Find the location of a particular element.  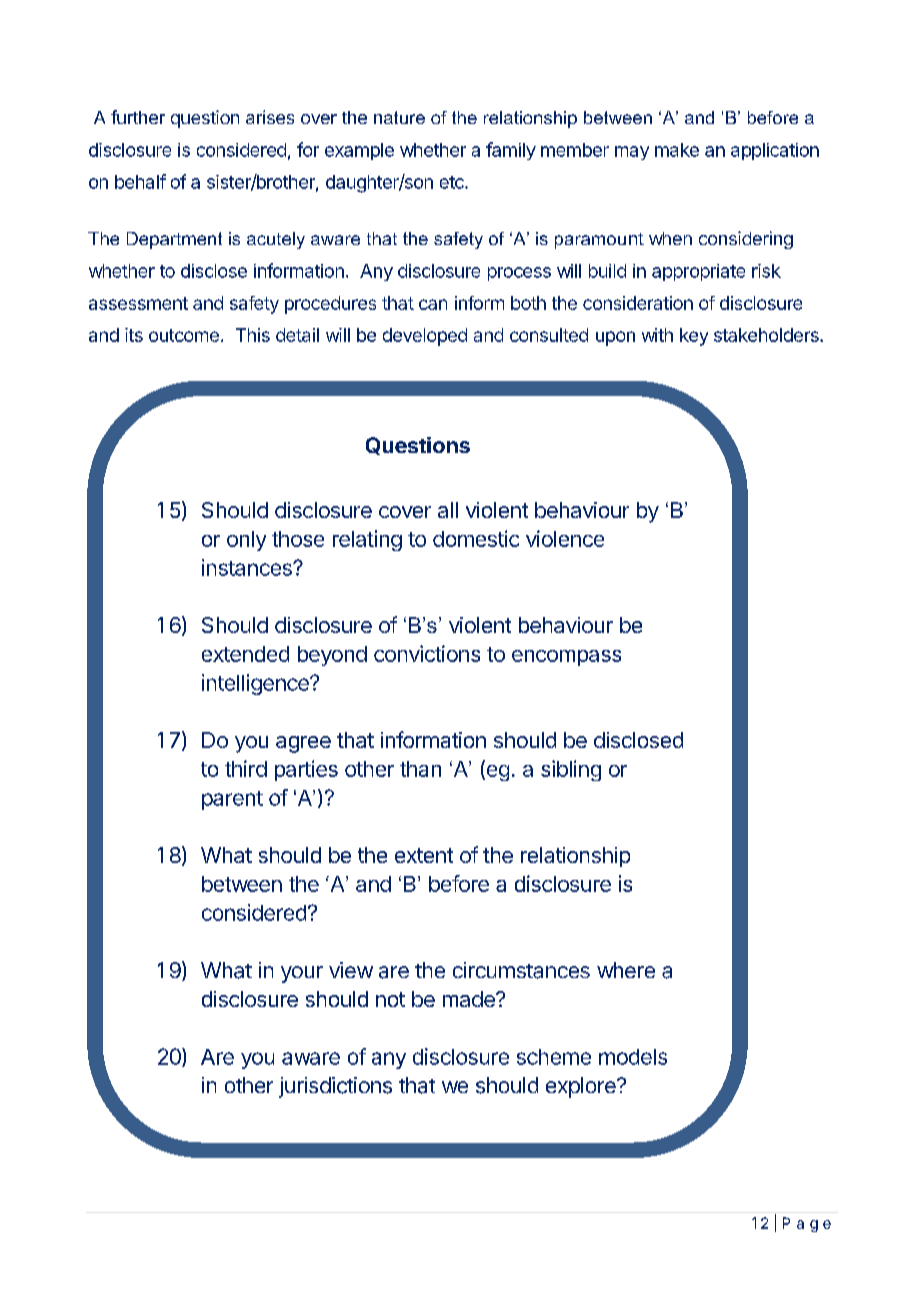

arises is located at coordinates (270, 117).
